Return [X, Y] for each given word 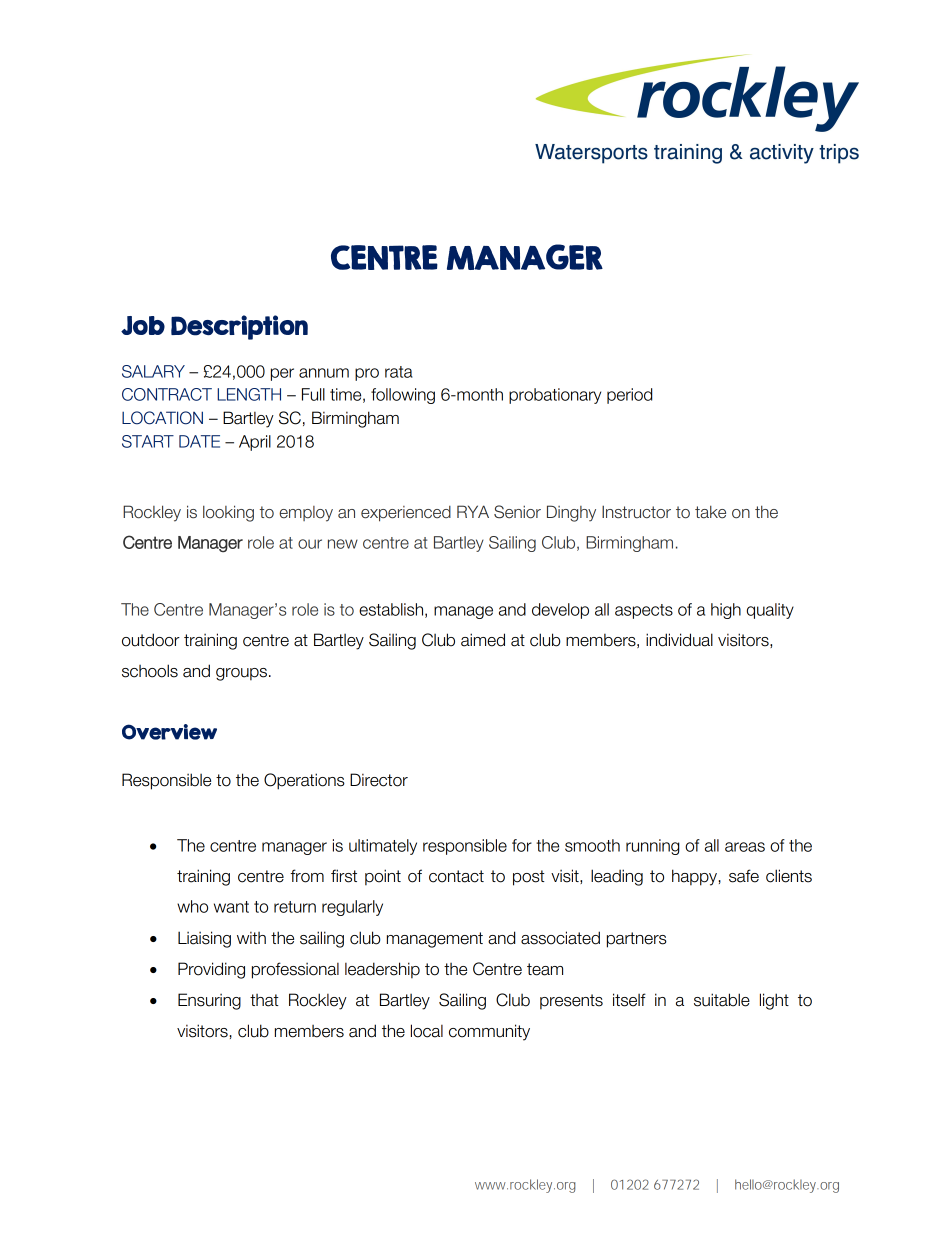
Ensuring [209, 1001]
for [522, 845]
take [710, 512]
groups [241, 674]
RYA [473, 511]
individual [679, 640]
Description [239, 327]
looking [228, 513]
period [629, 396]
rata [399, 372]
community [489, 1032]
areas [745, 847]
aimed [483, 640]
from [307, 876]
